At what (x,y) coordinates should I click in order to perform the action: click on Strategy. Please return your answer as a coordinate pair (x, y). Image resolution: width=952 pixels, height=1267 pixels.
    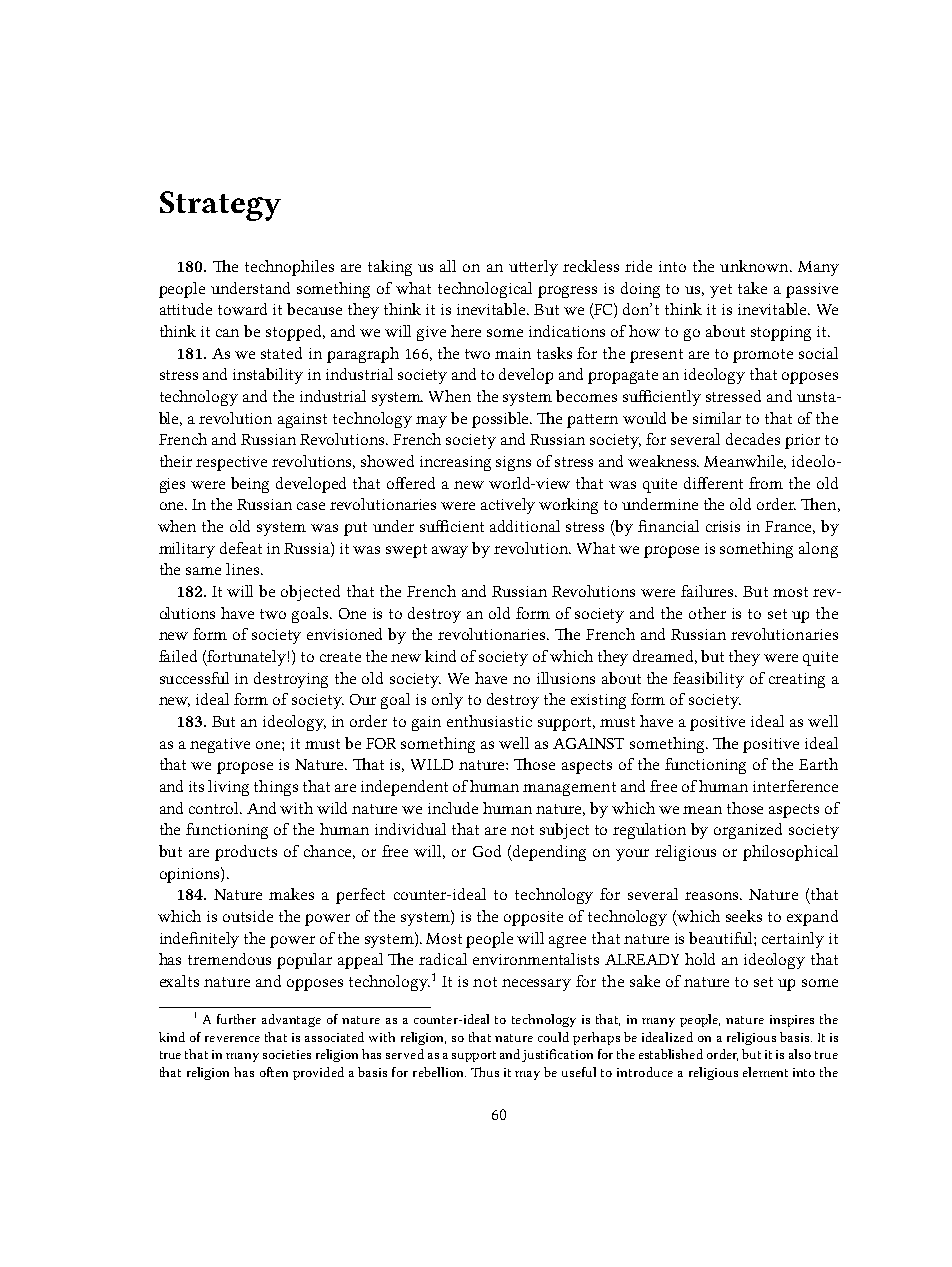
    Looking at the image, I should click on (220, 206).
